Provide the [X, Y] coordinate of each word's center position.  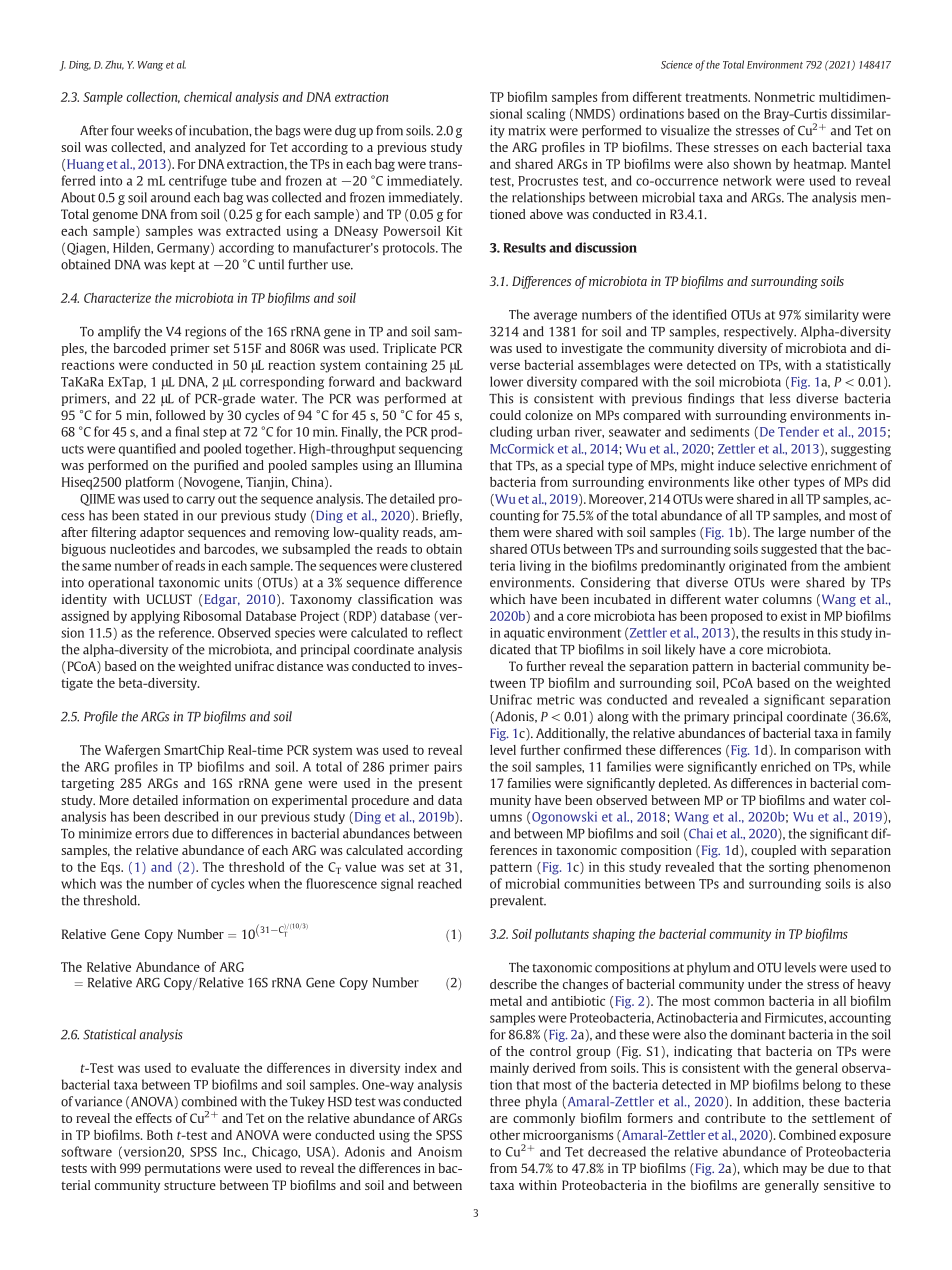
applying [155, 617]
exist [794, 616]
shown [752, 164]
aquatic [524, 633]
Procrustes [548, 181]
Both [160, 1135]
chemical [208, 97]
